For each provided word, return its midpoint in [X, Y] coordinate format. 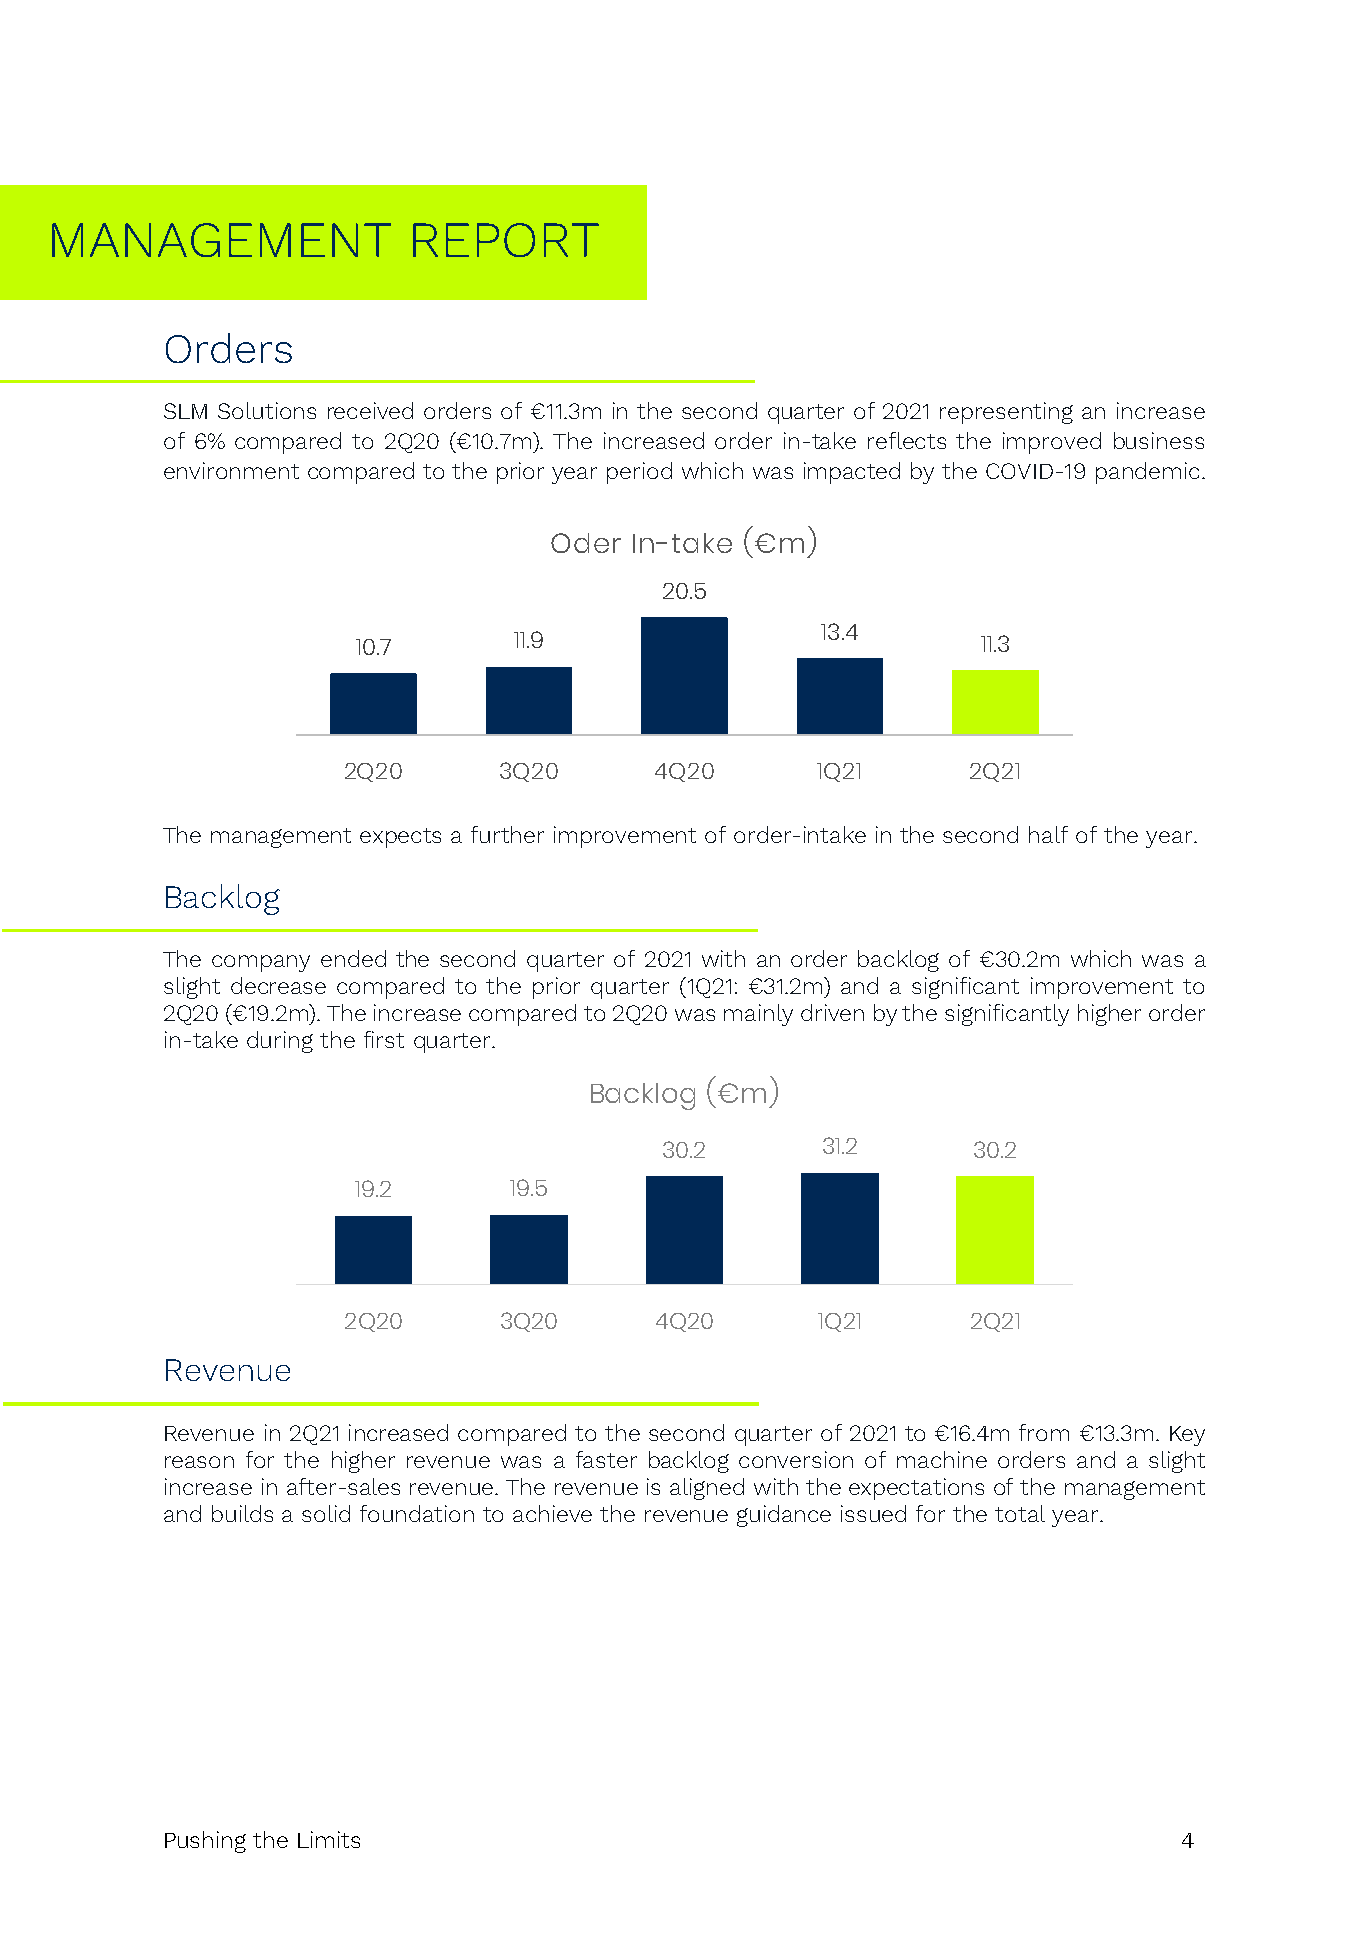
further [507, 834]
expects [400, 838]
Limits [329, 1839]
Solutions [267, 410]
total [1020, 1513]
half [1048, 834]
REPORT [506, 240]
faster [606, 1459]
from [1044, 1432]
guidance [784, 1516]
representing [1006, 413]
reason [199, 1462]
